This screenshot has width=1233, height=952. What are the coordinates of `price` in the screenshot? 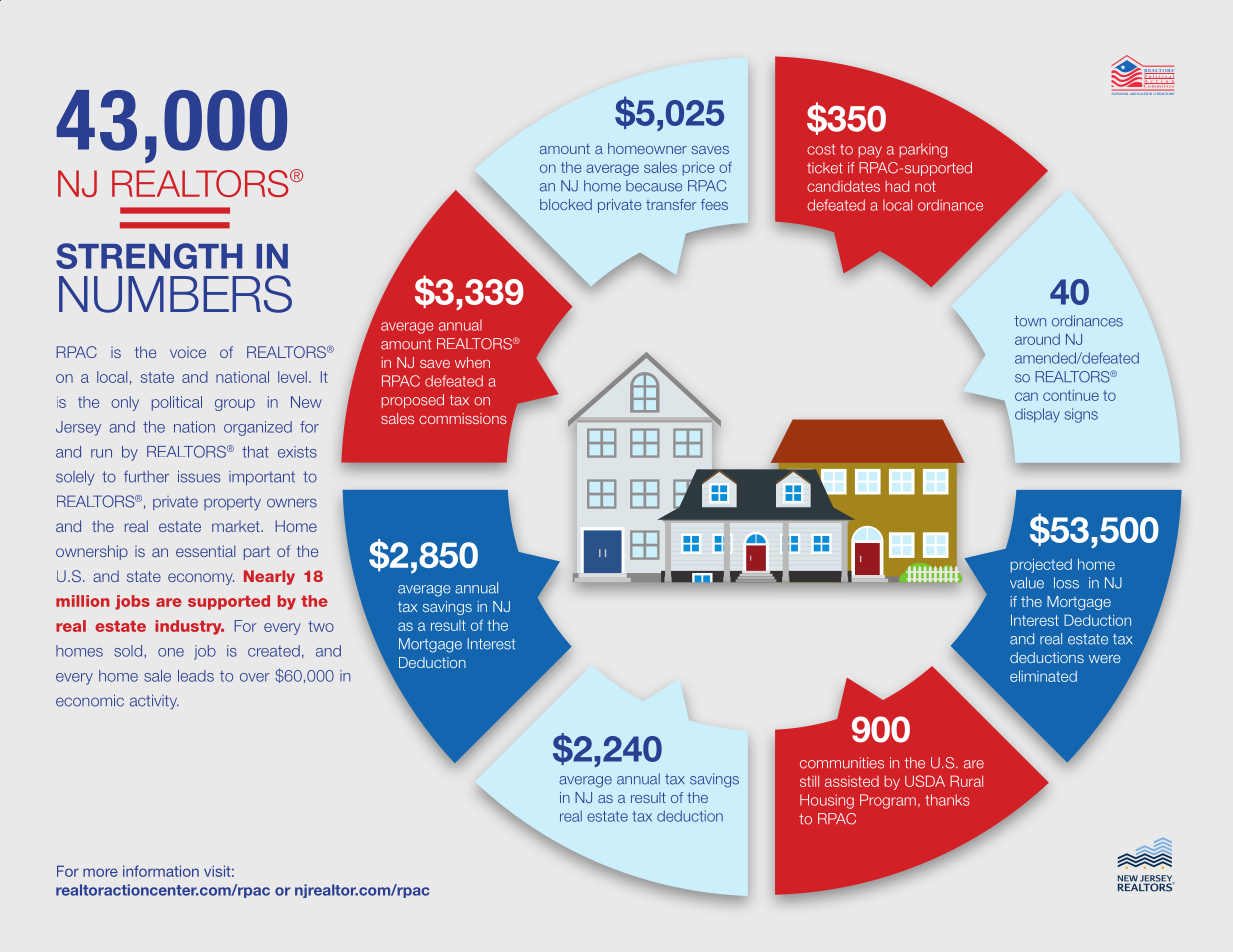 It's located at (699, 169).
